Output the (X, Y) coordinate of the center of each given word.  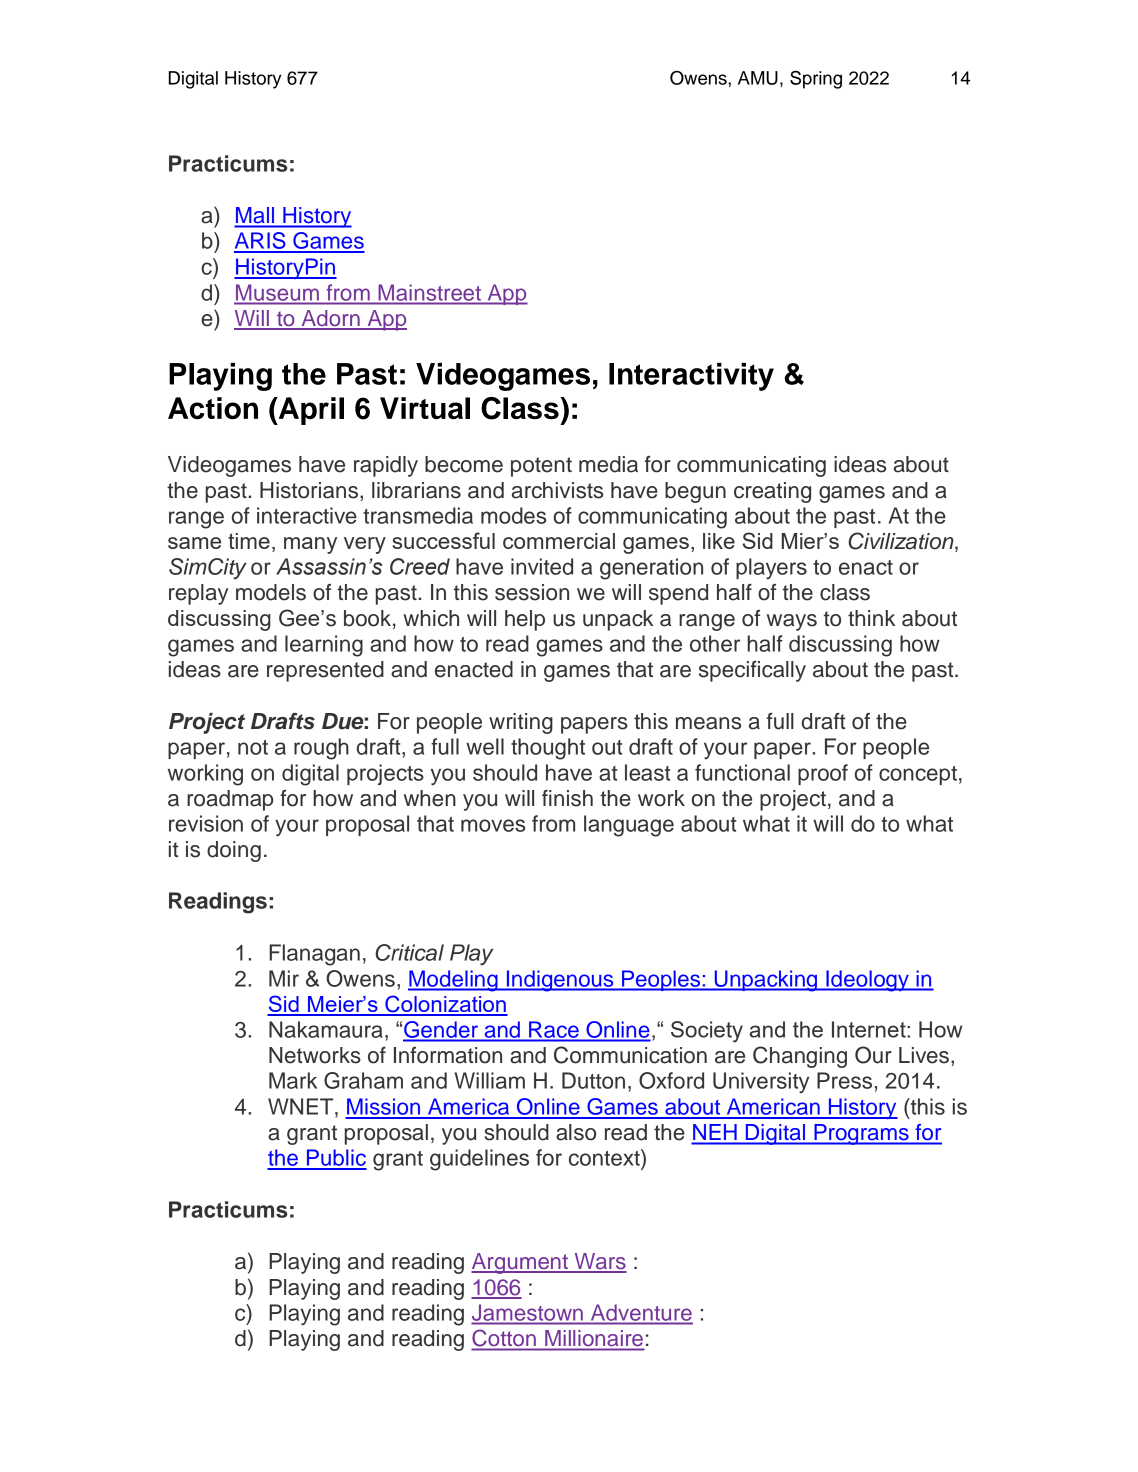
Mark (293, 1080)
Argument (520, 1263)
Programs (861, 1134)
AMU (758, 78)
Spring (816, 80)
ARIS (261, 242)
